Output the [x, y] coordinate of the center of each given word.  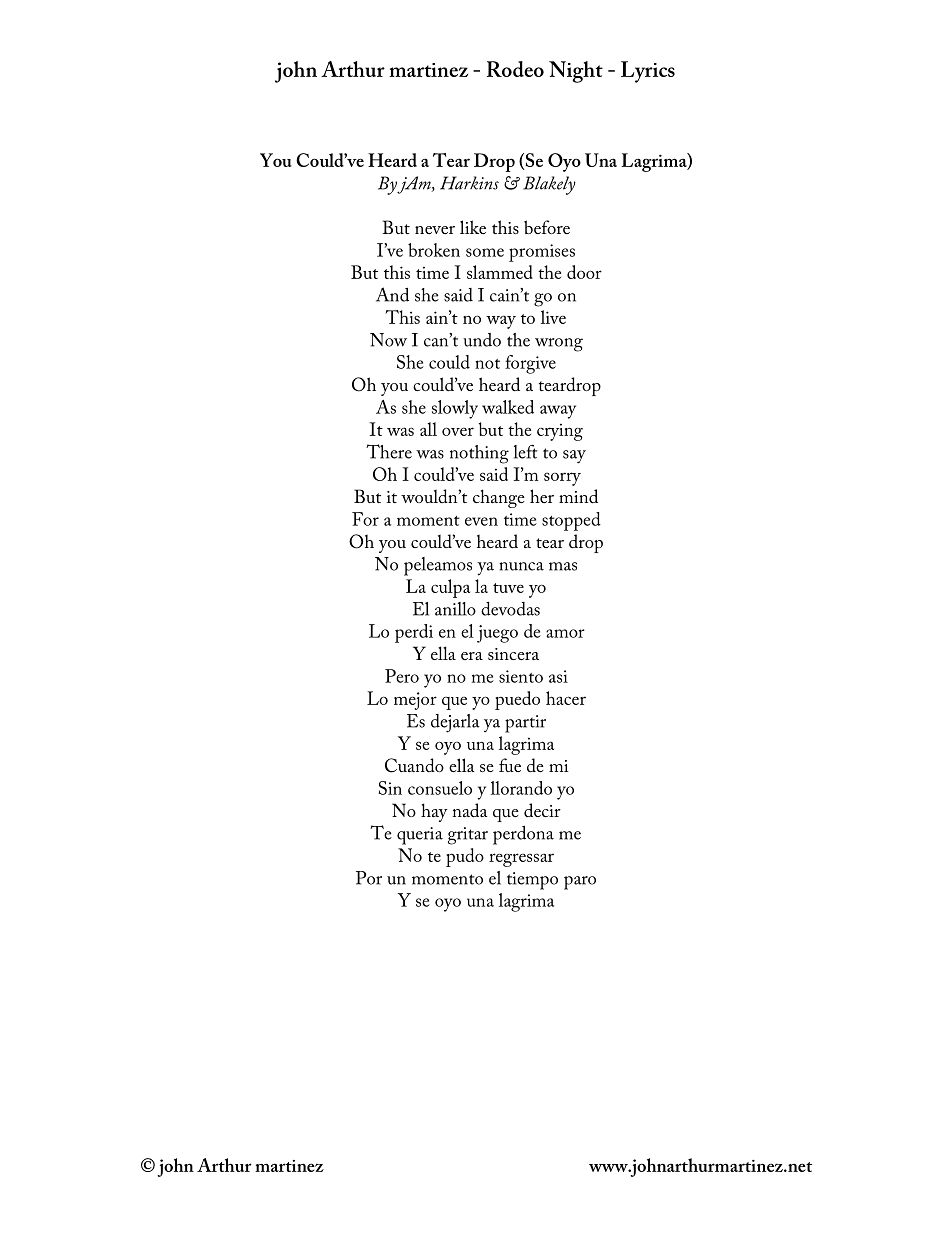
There [389, 451]
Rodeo [515, 69]
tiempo [532, 881]
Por [369, 878]
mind [578, 496]
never [435, 230]
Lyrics [648, 72]
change [499, 498]
